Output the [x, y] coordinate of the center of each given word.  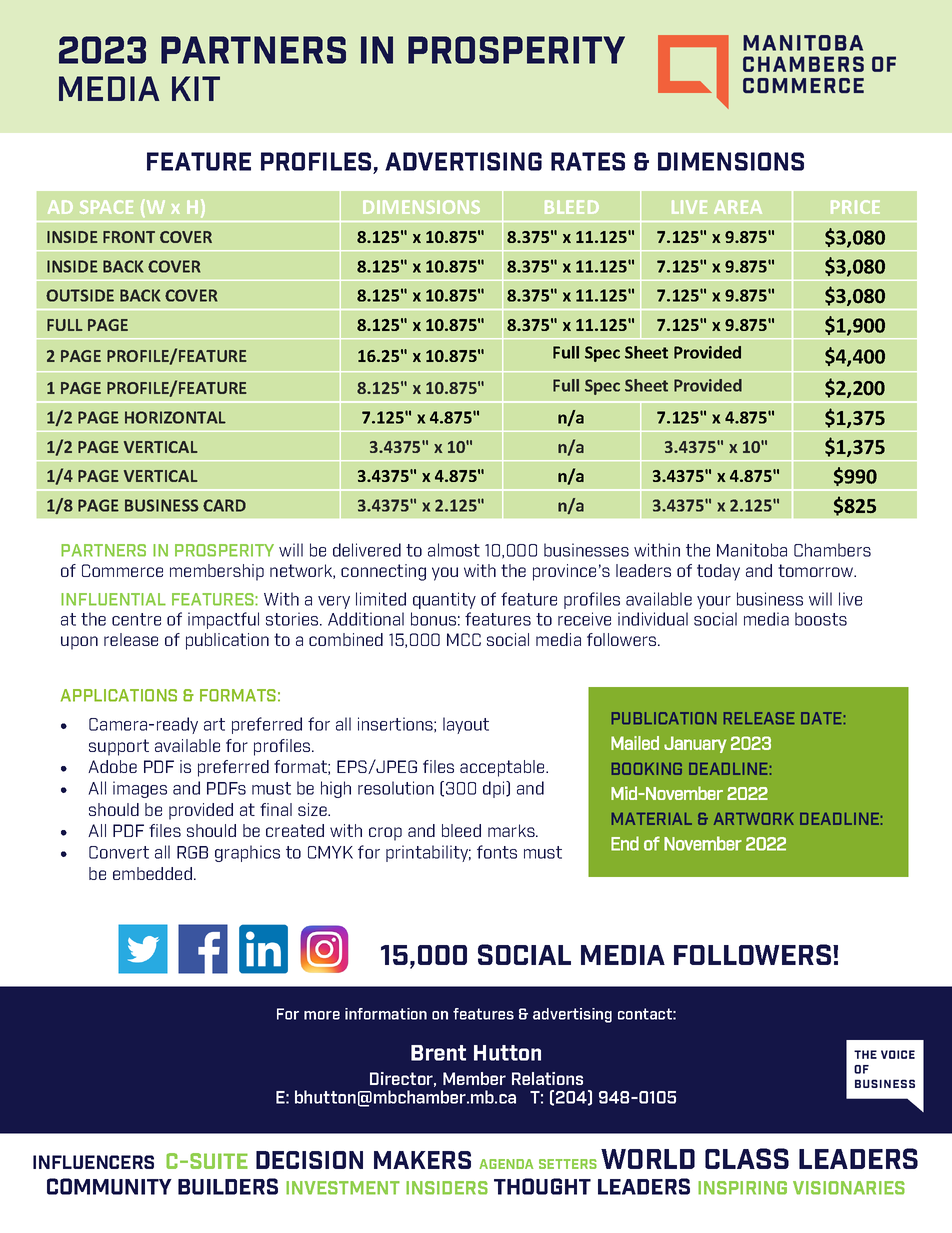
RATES [588, 161]
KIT [196, 88]
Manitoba [752, 550]
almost [454, 550]
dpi [495, 789]
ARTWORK [754, 819]
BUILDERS [228, 1186]
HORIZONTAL [175, 417]
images [140, 789]
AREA [738, 207]
